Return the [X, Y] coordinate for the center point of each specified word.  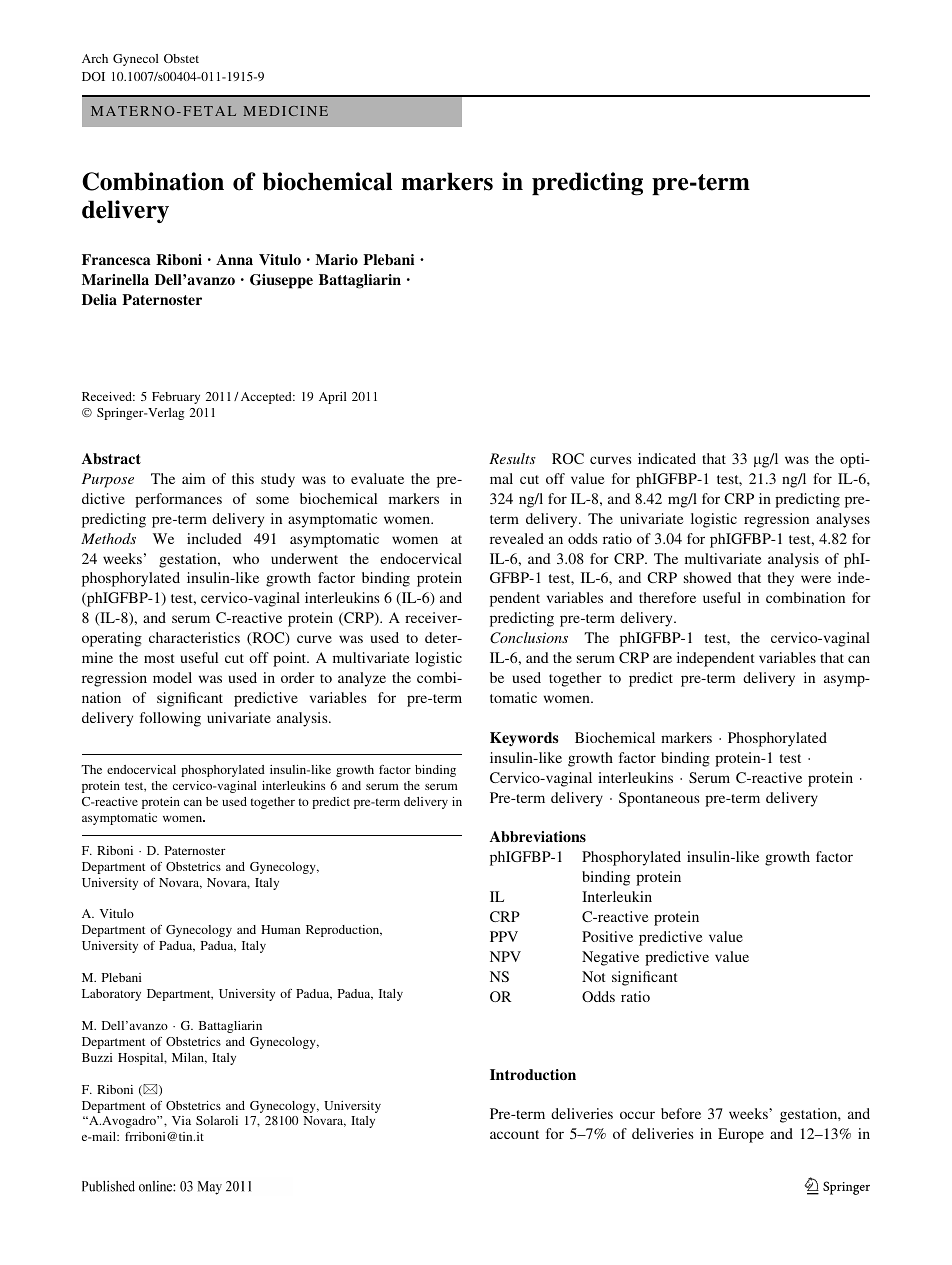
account [514, 1134]
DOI [93, 76]
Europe [741, 1135]
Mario [336, 259]
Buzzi [97, 1057]
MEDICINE [285, 111]
